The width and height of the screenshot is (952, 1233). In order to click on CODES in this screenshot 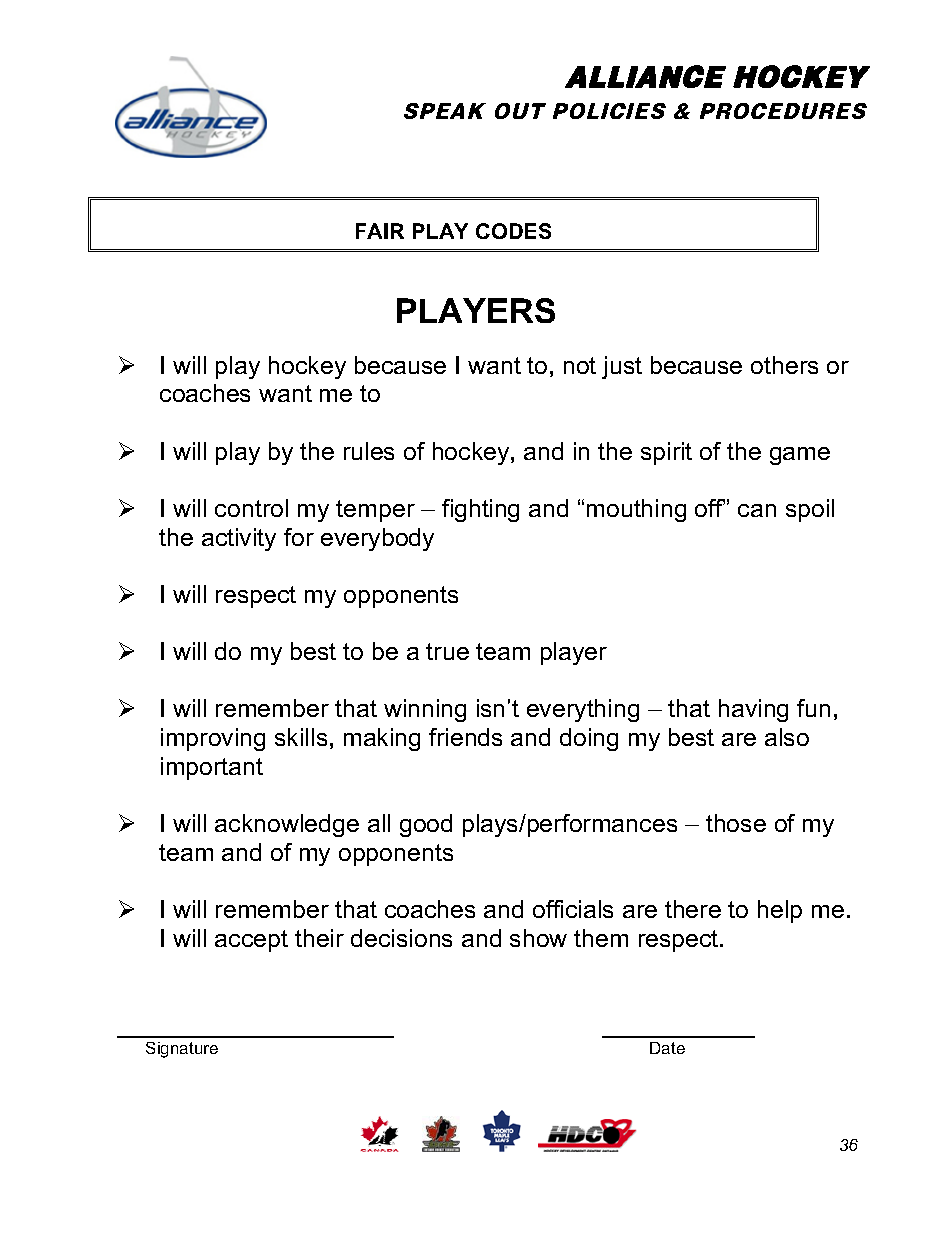, I will do `click(513, 231)`.
